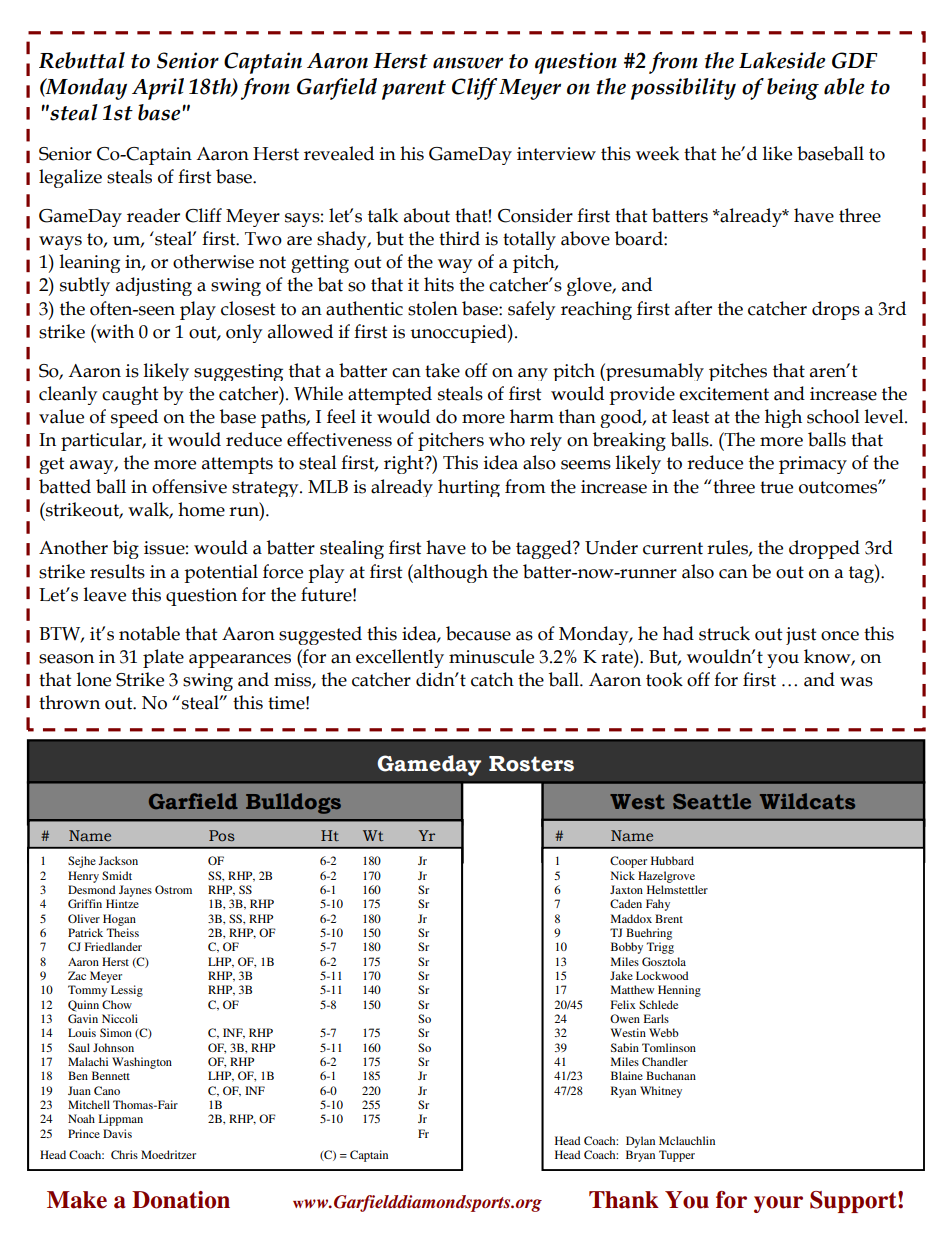 The width and height of the document is (952, 1233). I want to click on April, so click(158, 89).
